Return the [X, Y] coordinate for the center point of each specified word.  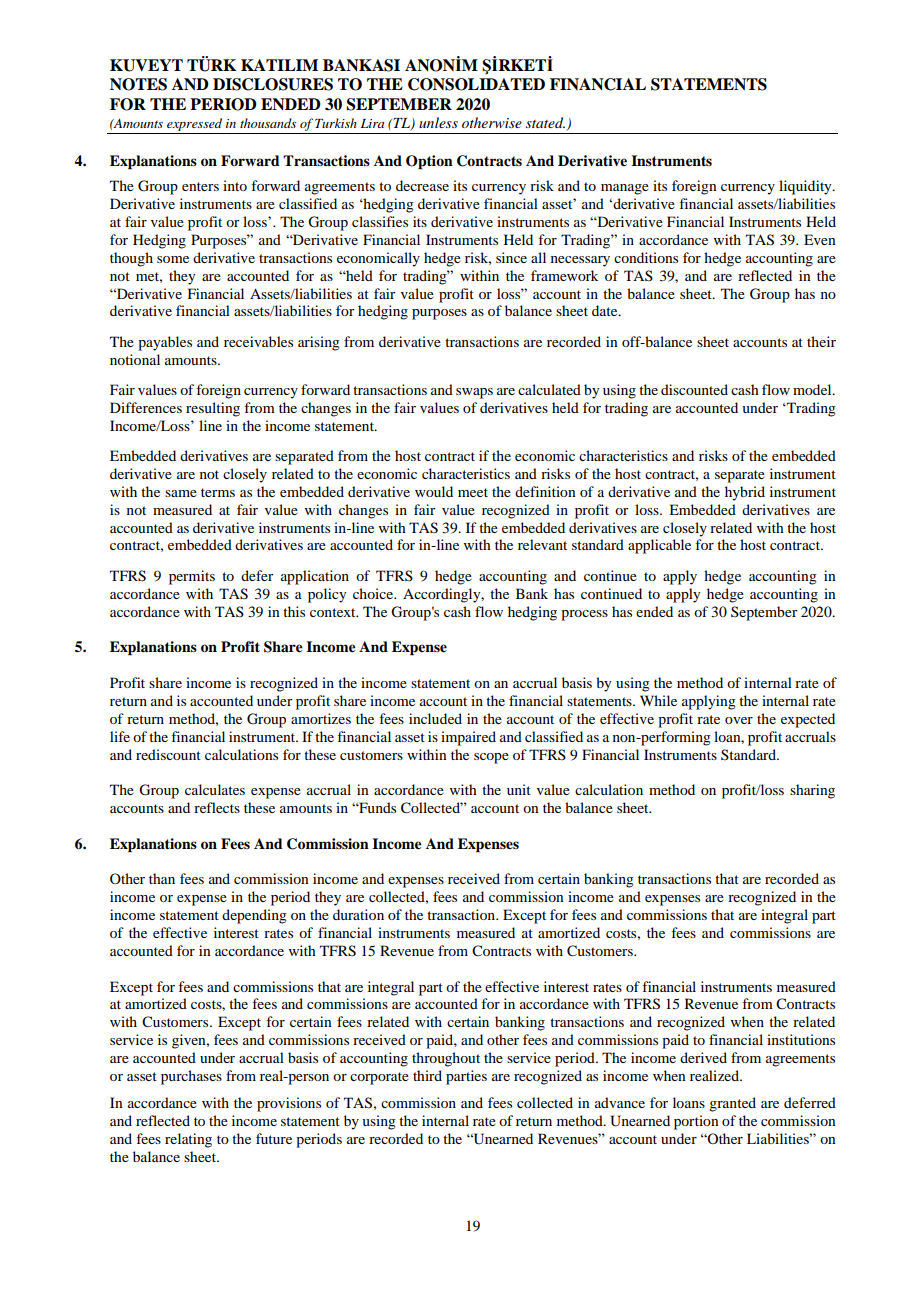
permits [192, 577]
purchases [191, 1077]
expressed [195, 126]
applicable [659, 546]
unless [438, 122]
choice [374, 593]
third [427, 1075]
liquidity [806, 187]
